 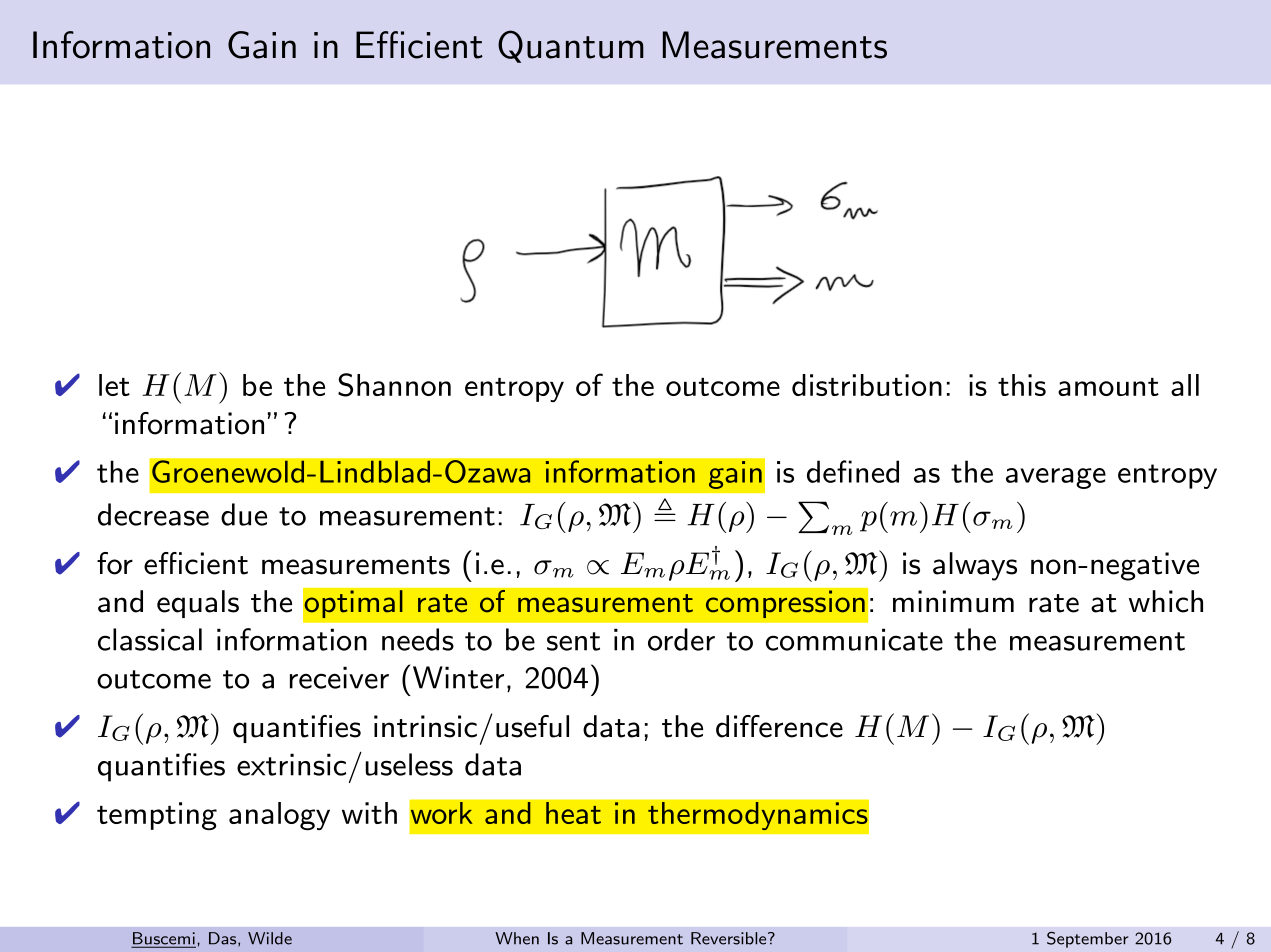 I want to click on Shannon, so click(x=394, y=385).
